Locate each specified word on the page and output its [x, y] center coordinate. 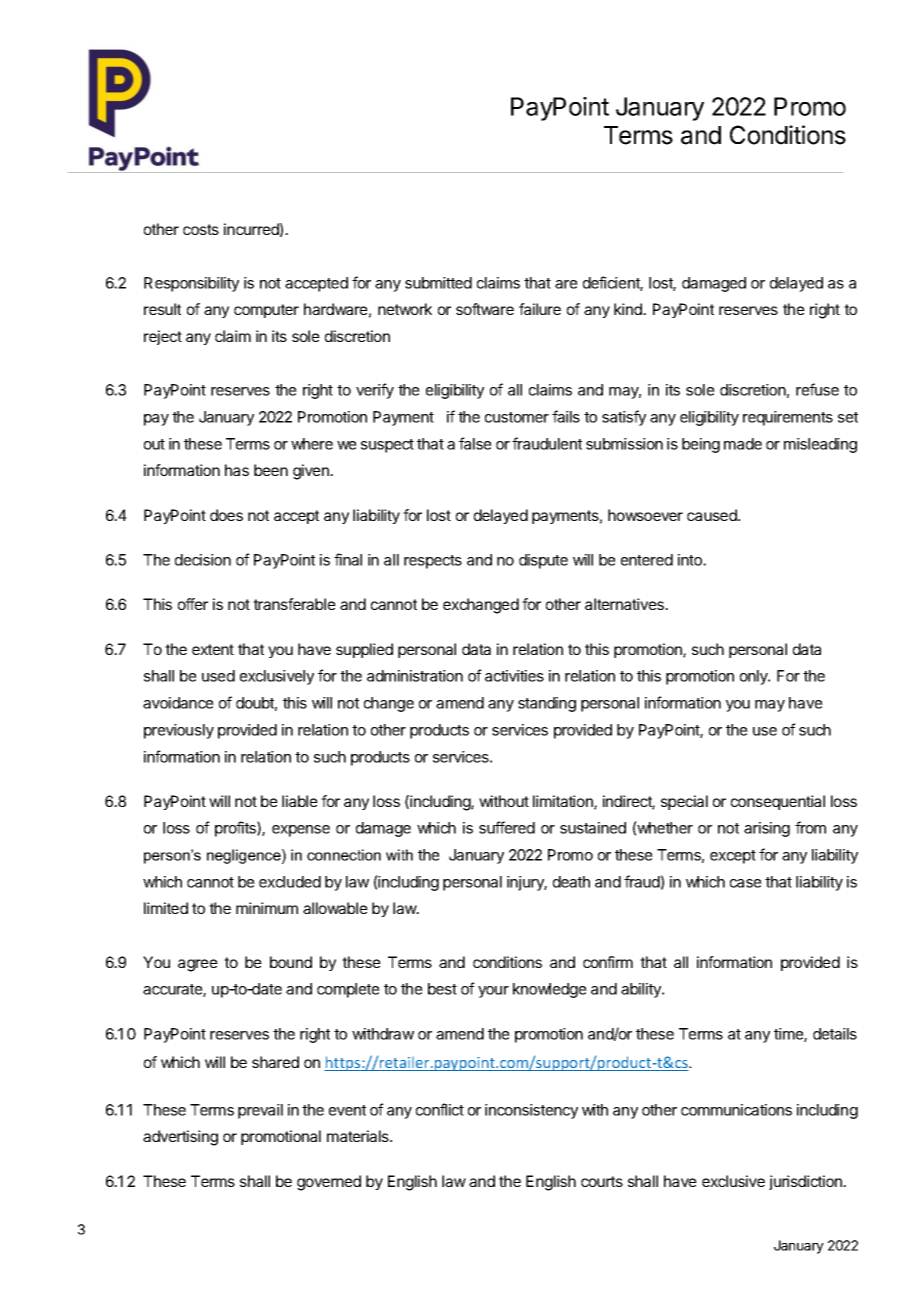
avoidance [178, 703]
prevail [260, 1111]
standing [547, 704]
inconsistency [531, 1111]
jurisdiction [806, 1182]
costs [201, 229]
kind [629, 309]
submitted [438, 283]
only [755, 677]
